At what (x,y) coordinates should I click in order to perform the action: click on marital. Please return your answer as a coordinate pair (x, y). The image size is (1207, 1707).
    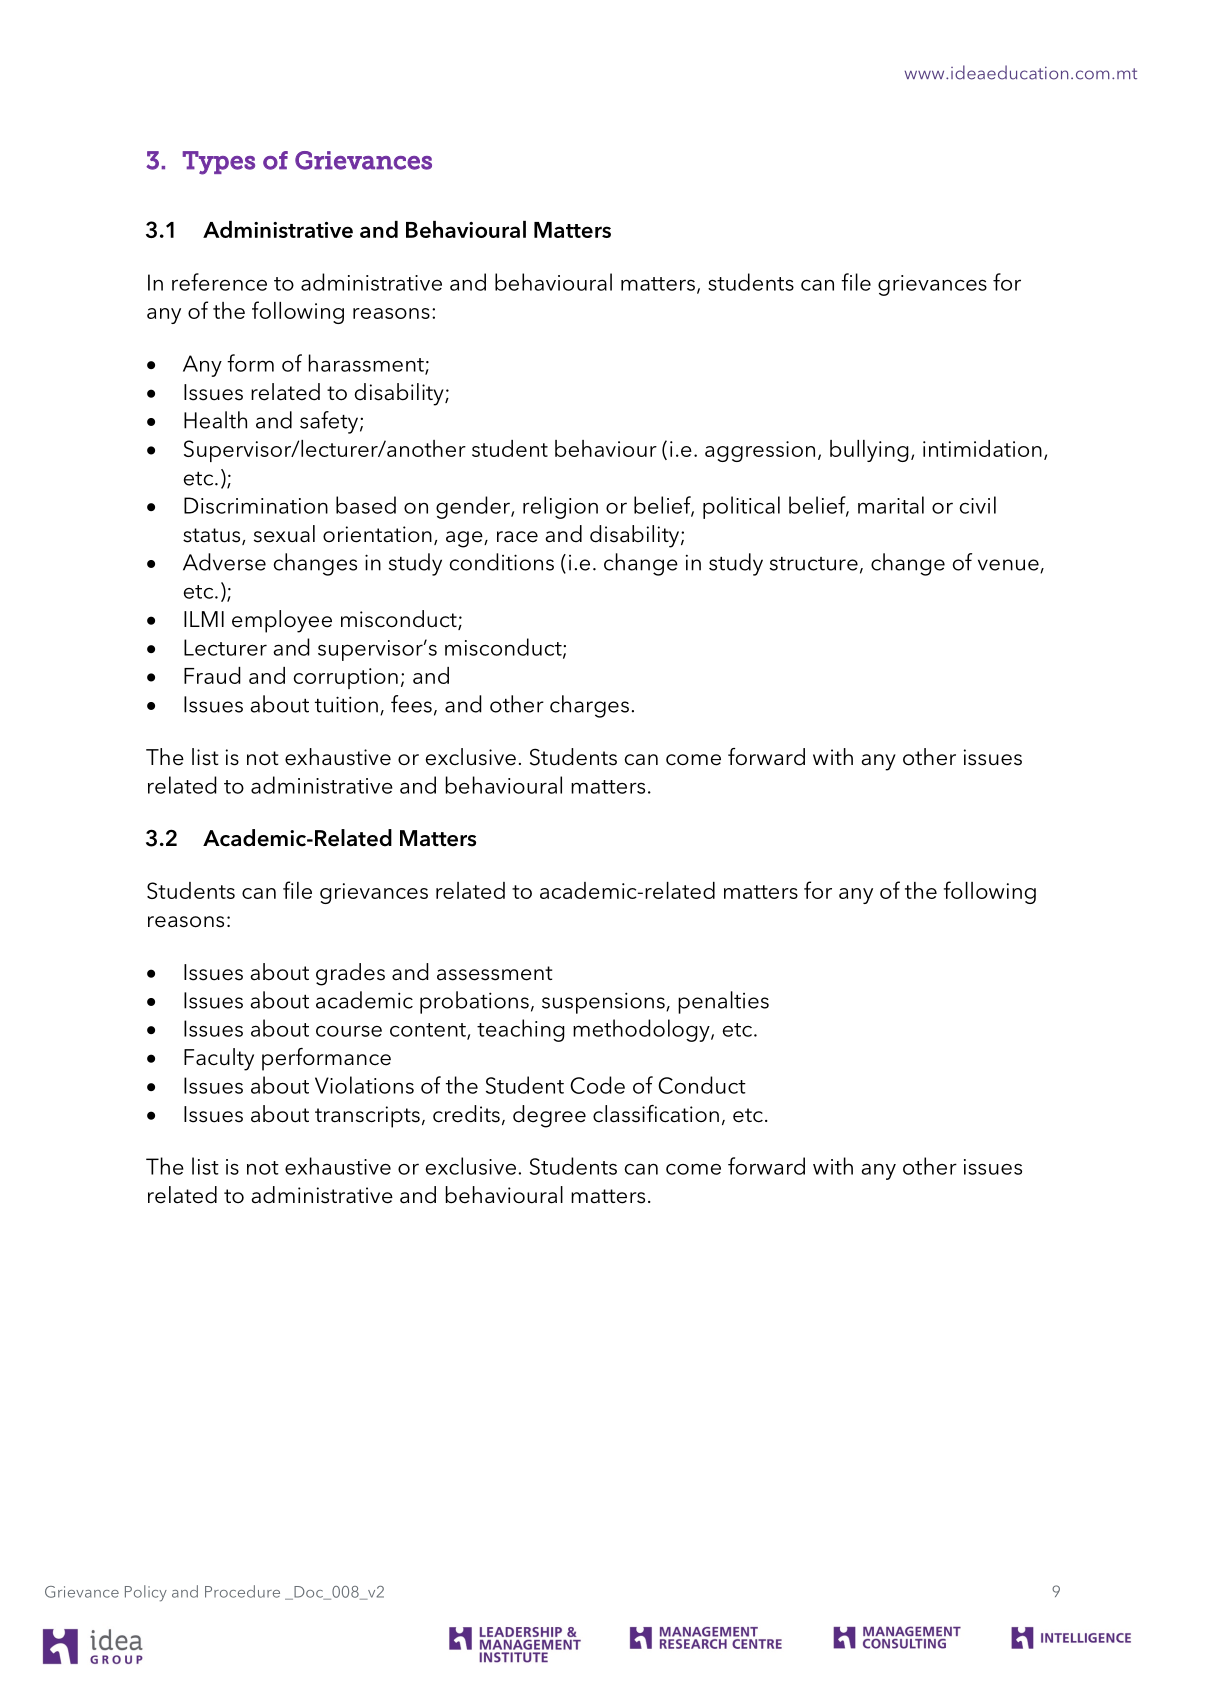
    Looking at the image, I should click on (891, 505).
